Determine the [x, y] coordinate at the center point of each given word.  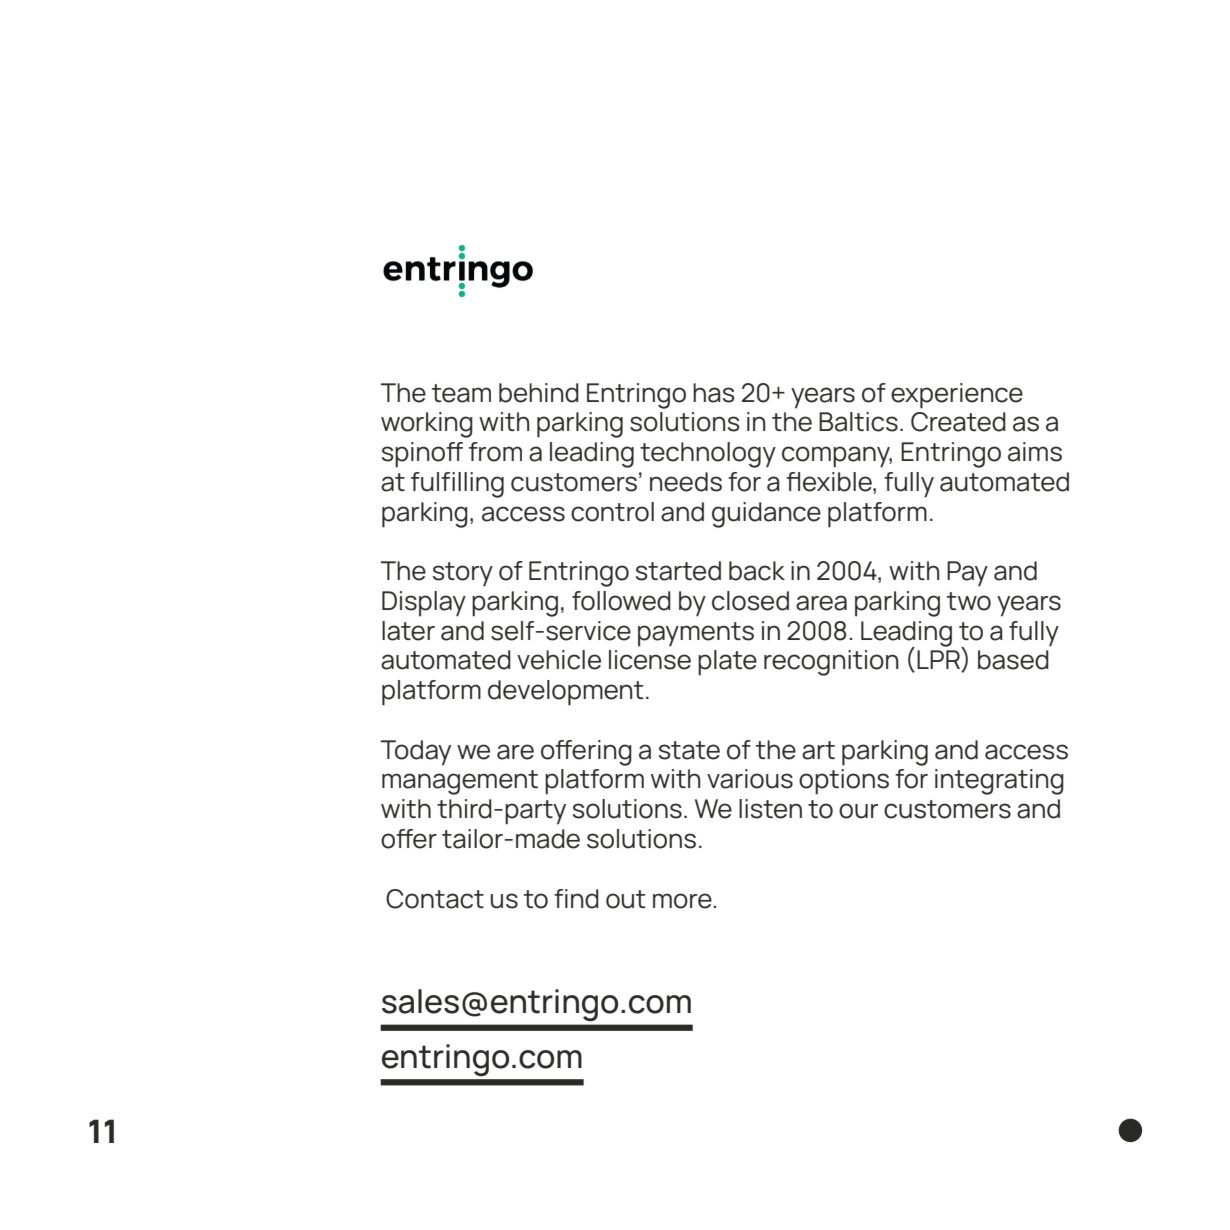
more [683, 901]
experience [957, 396]
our [858, 811]
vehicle [559, 660]
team [461, 393]
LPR [939, 661]
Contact [435, 899]
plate [727, 662]
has [714, 393]
